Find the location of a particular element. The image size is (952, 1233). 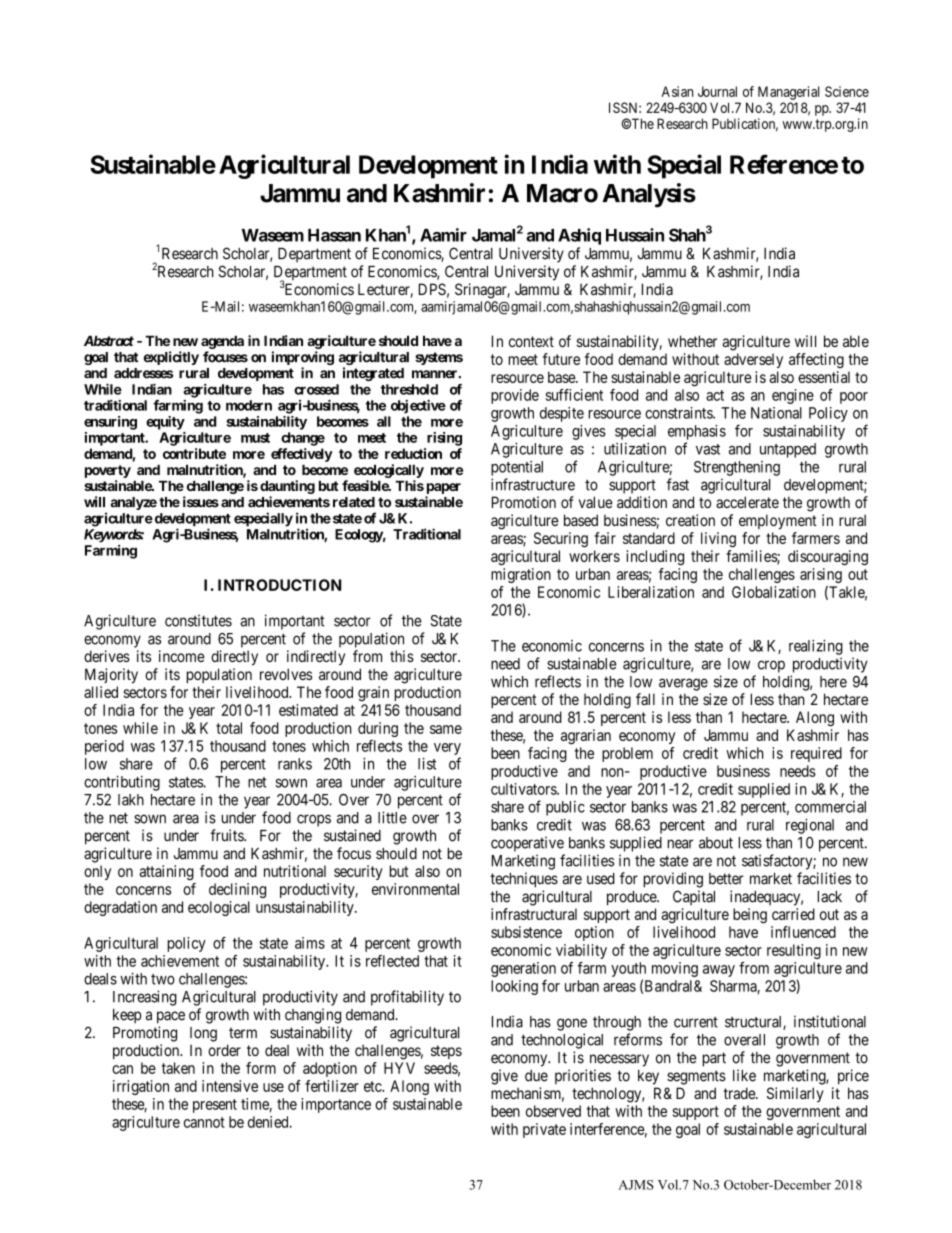

present is located at coordinates (215, 1106).
